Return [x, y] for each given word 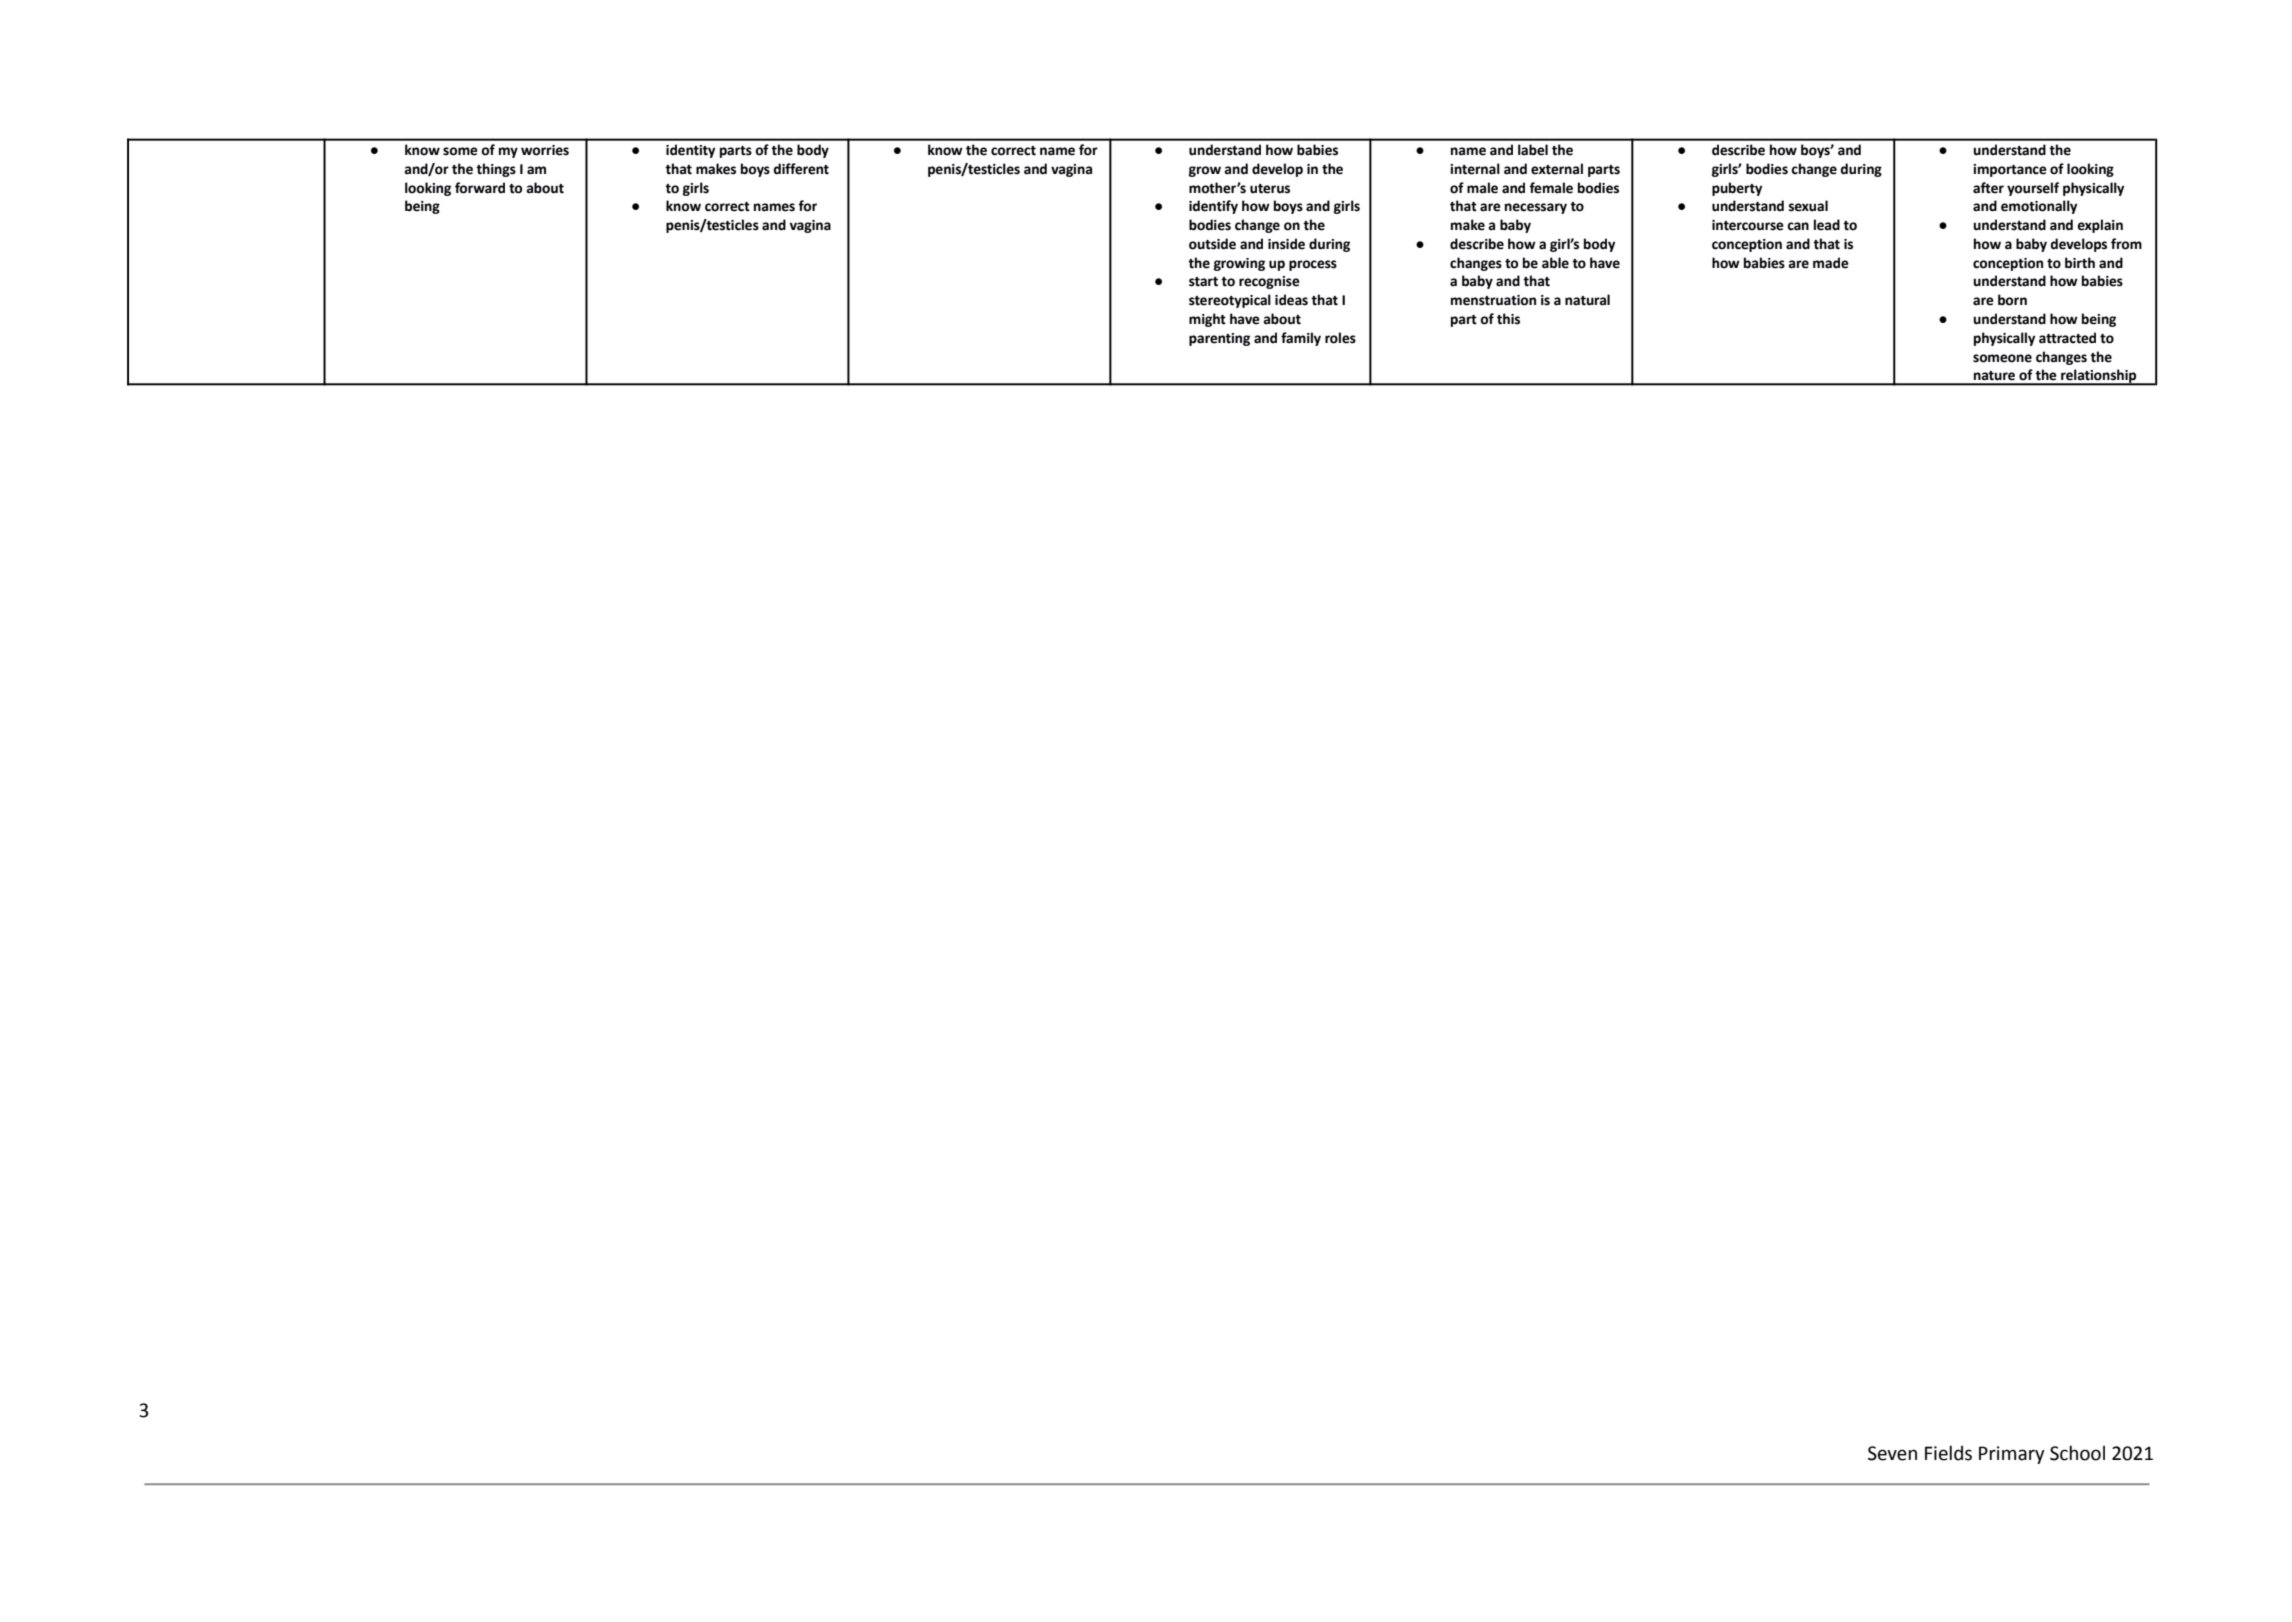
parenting [1219, 339]
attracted [2067, 338]
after [1988, 188]
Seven [1892, 1453]
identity [690, 151]
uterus [1270, 189]
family [1301, 339]
